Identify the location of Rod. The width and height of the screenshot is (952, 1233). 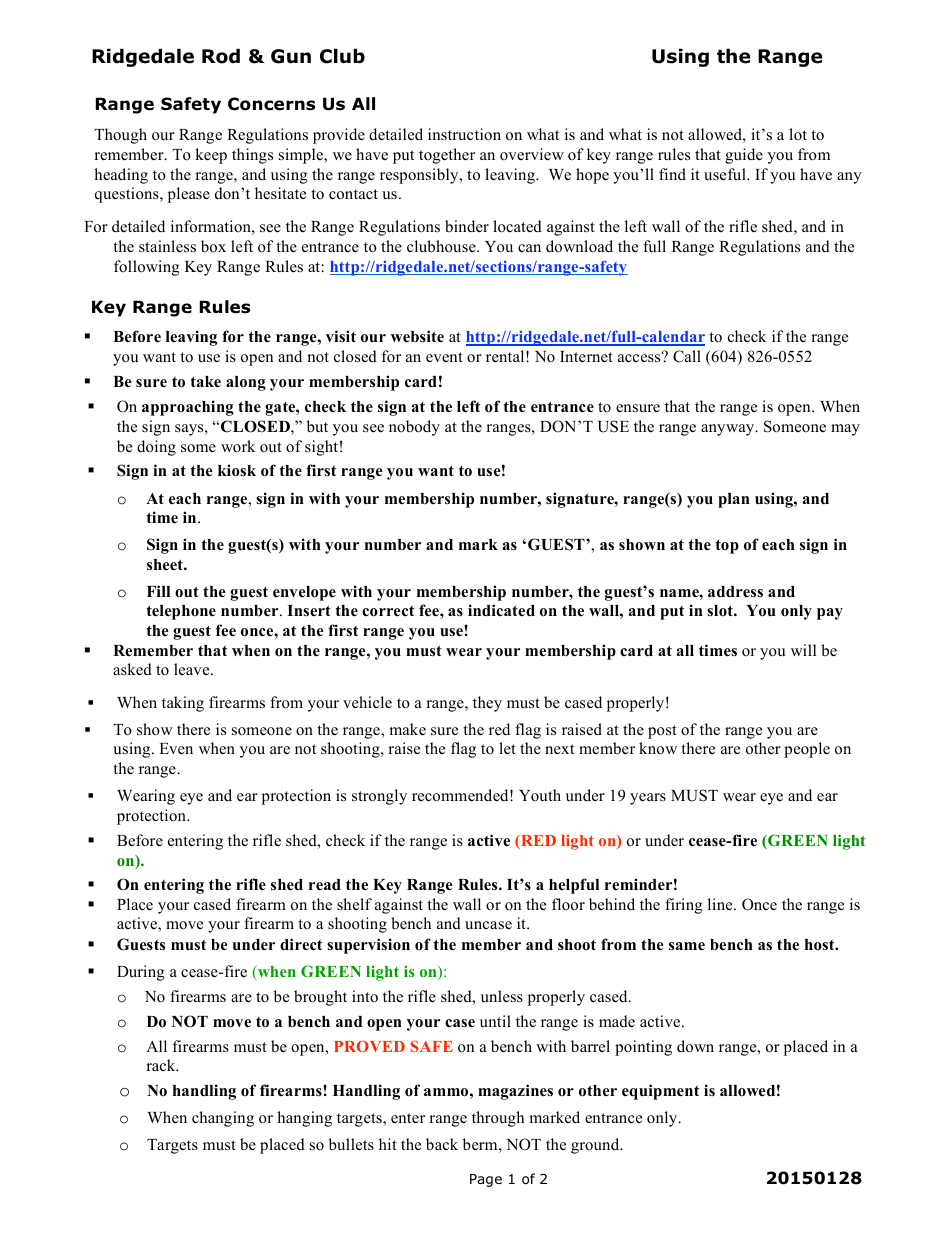
(221, 56).
